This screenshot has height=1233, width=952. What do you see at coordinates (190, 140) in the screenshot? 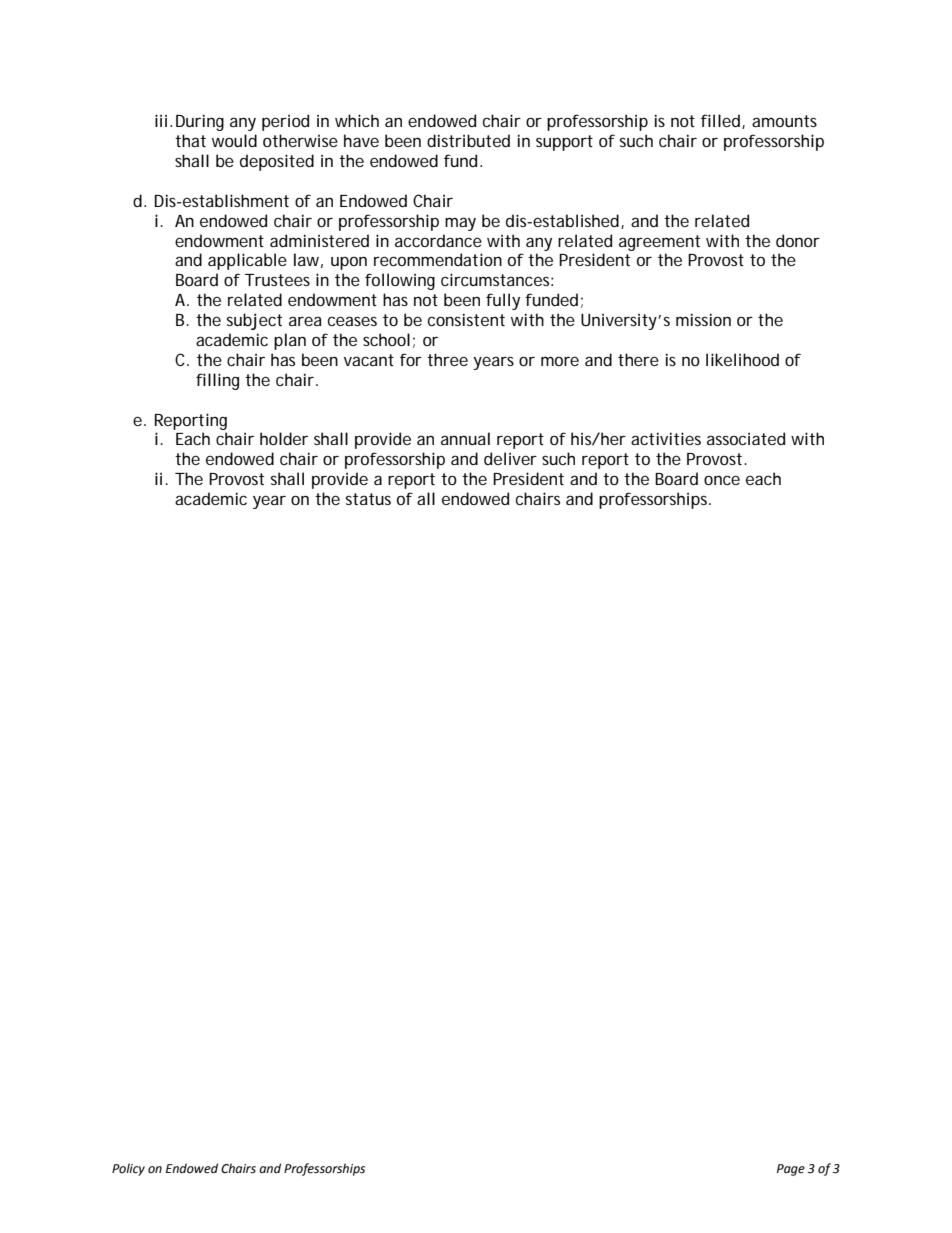
I see `that` at bounding box center [190, 140].
